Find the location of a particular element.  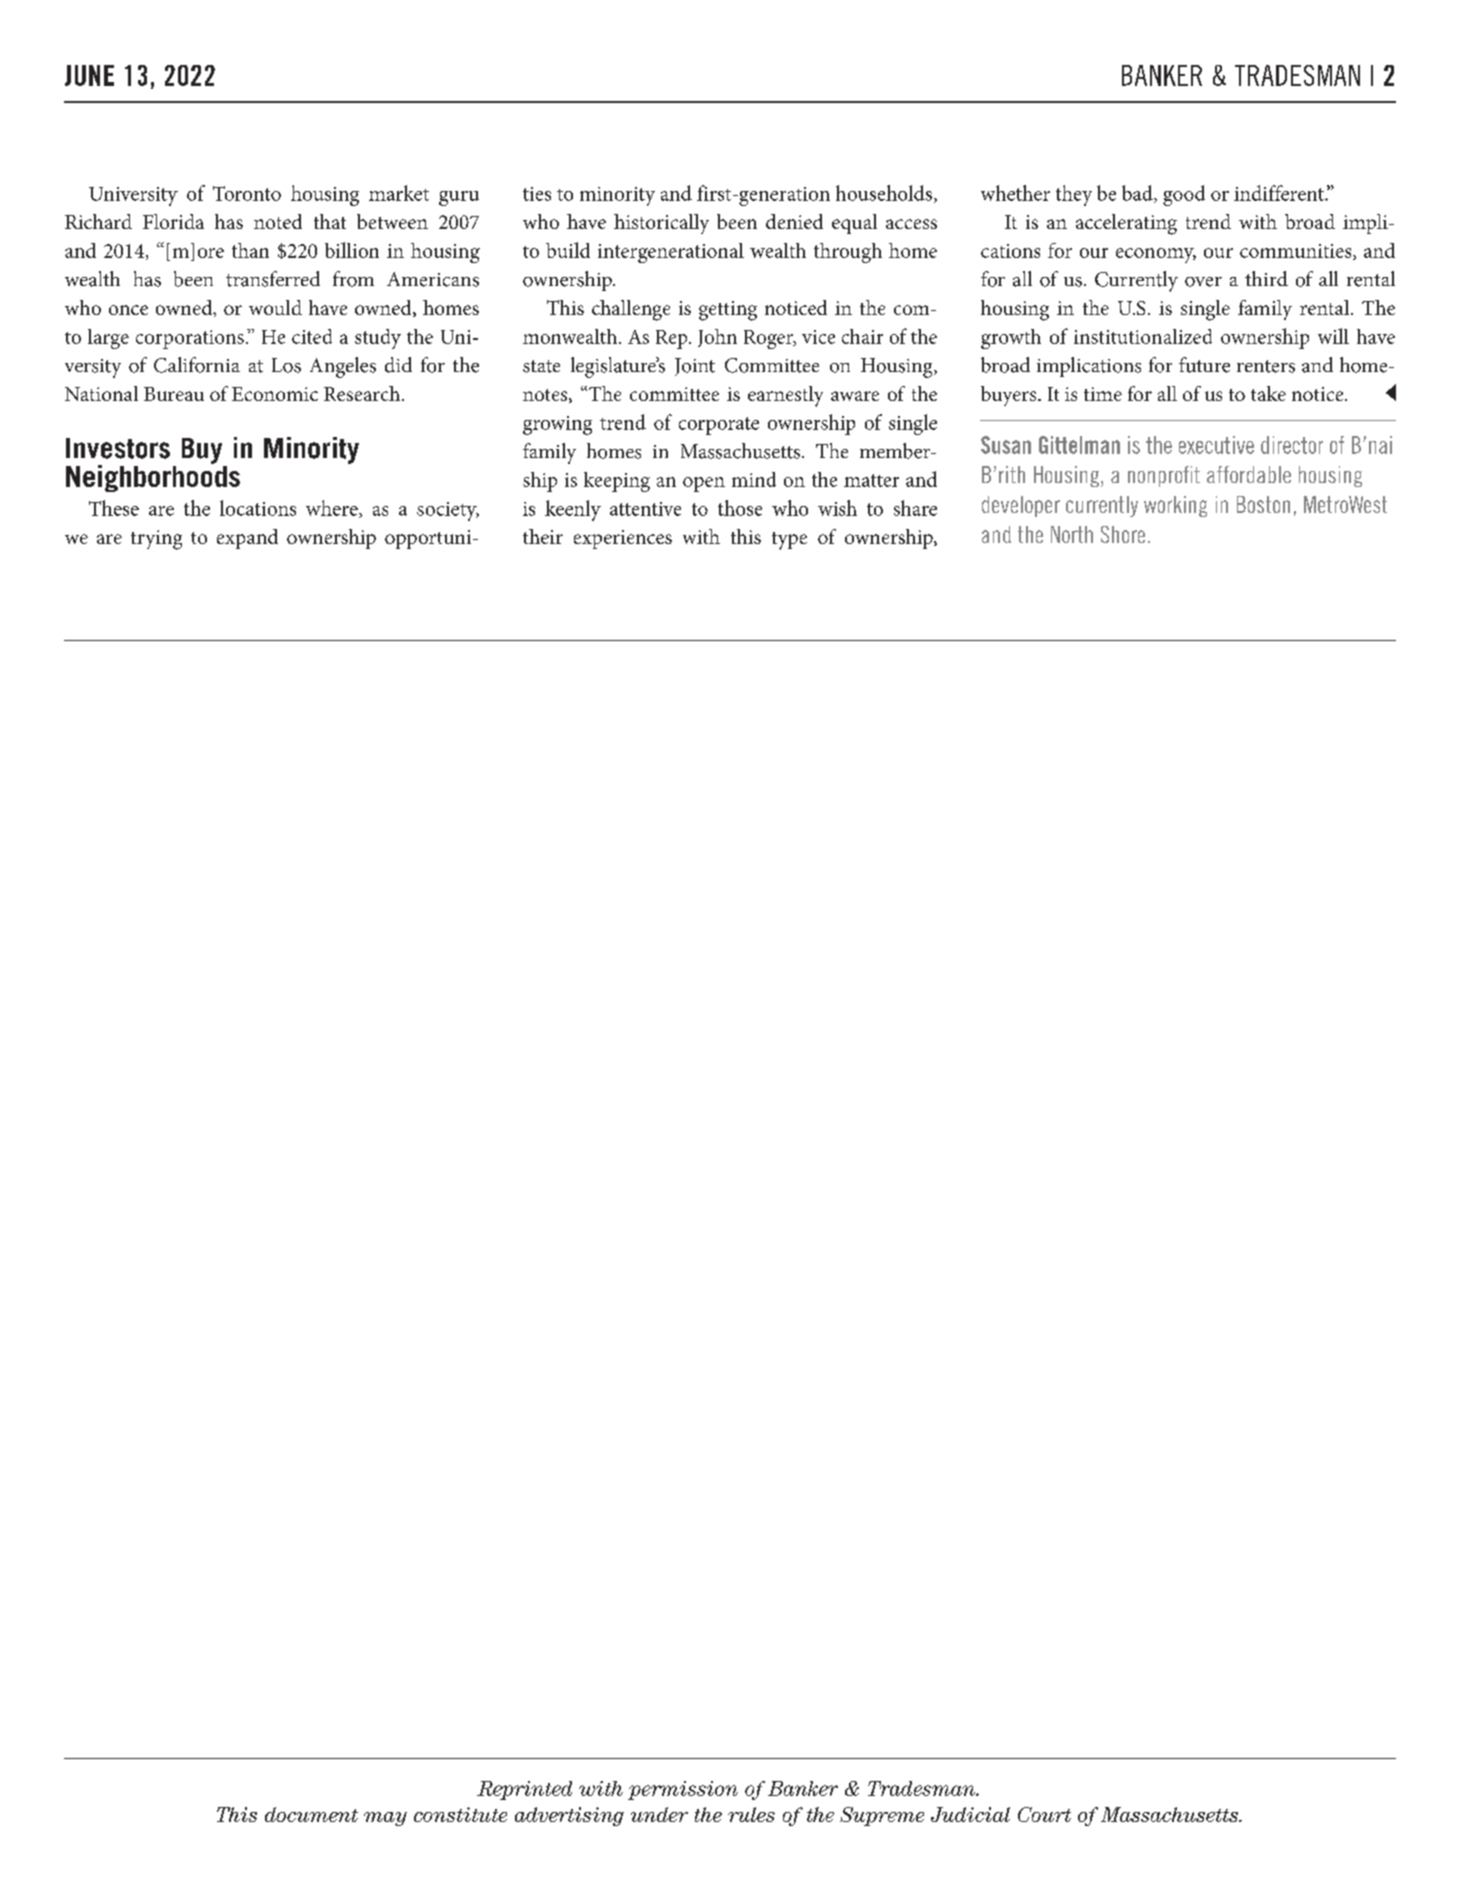

Toronto is located at coordinates (247, 193).
